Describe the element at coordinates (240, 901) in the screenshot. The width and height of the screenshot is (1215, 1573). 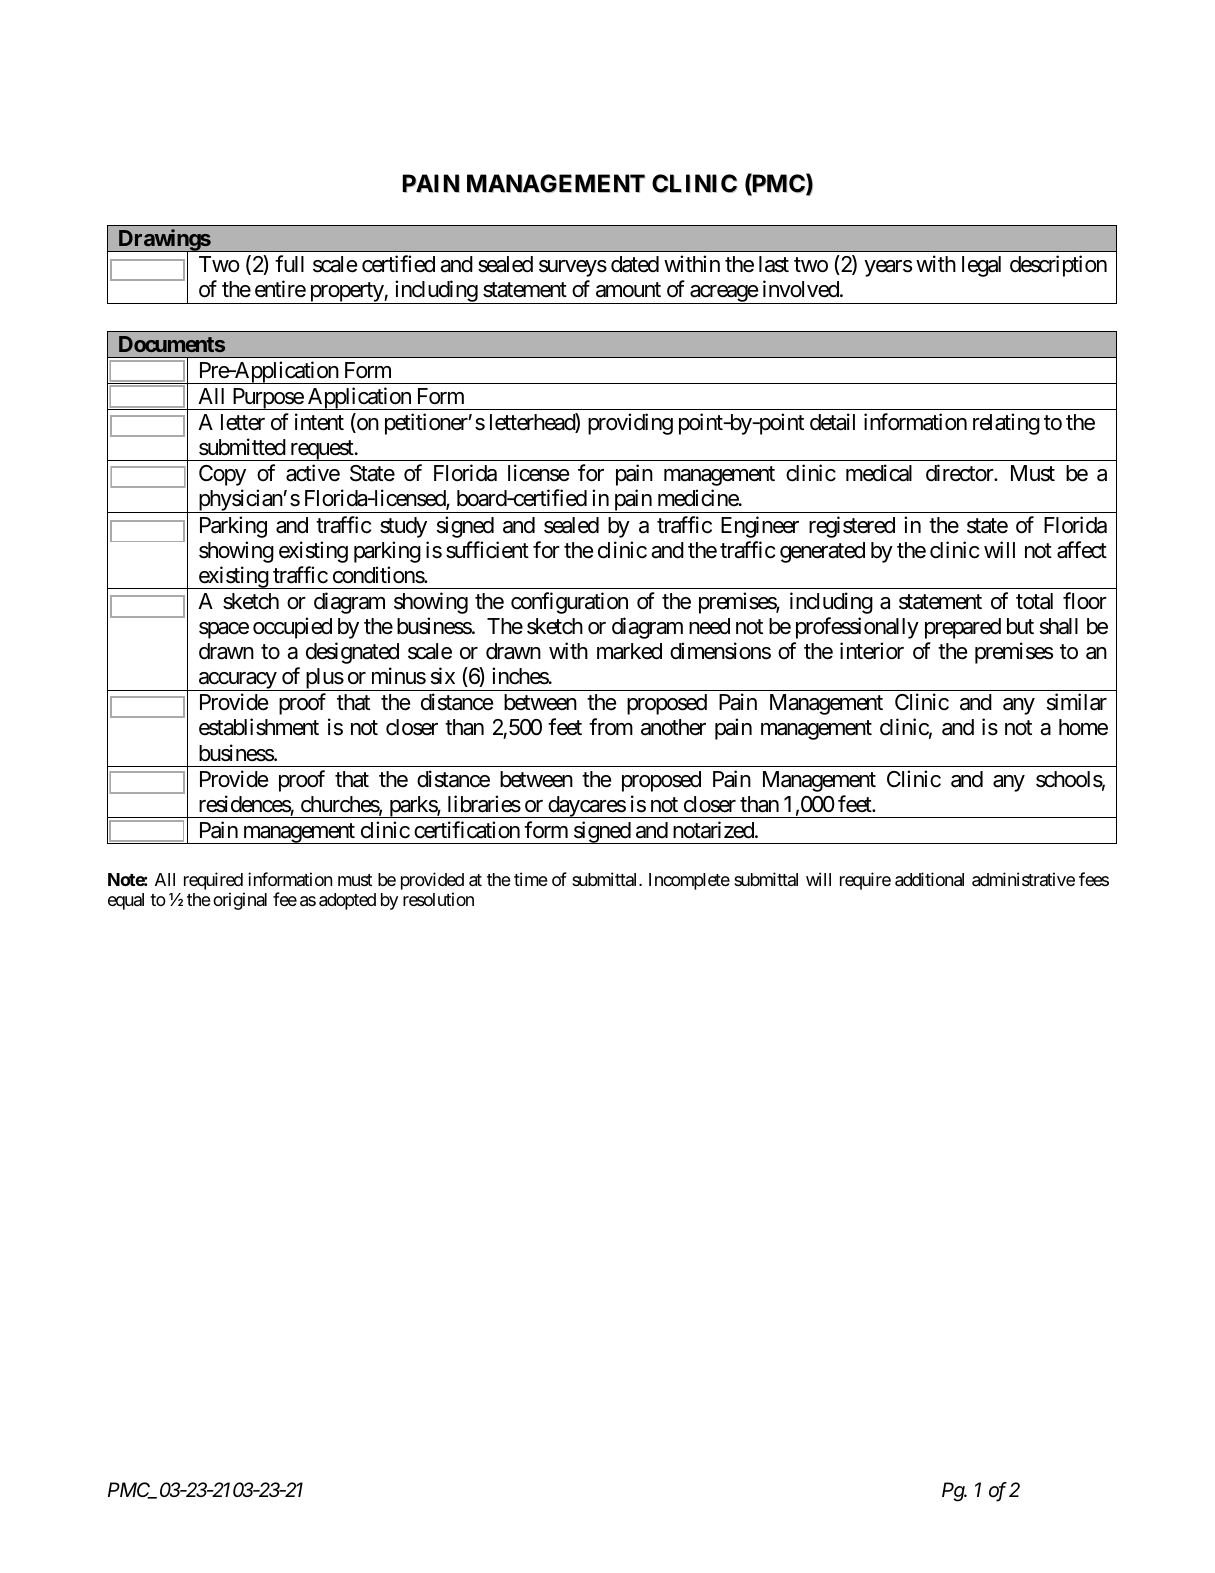
I see `original` at that location.
